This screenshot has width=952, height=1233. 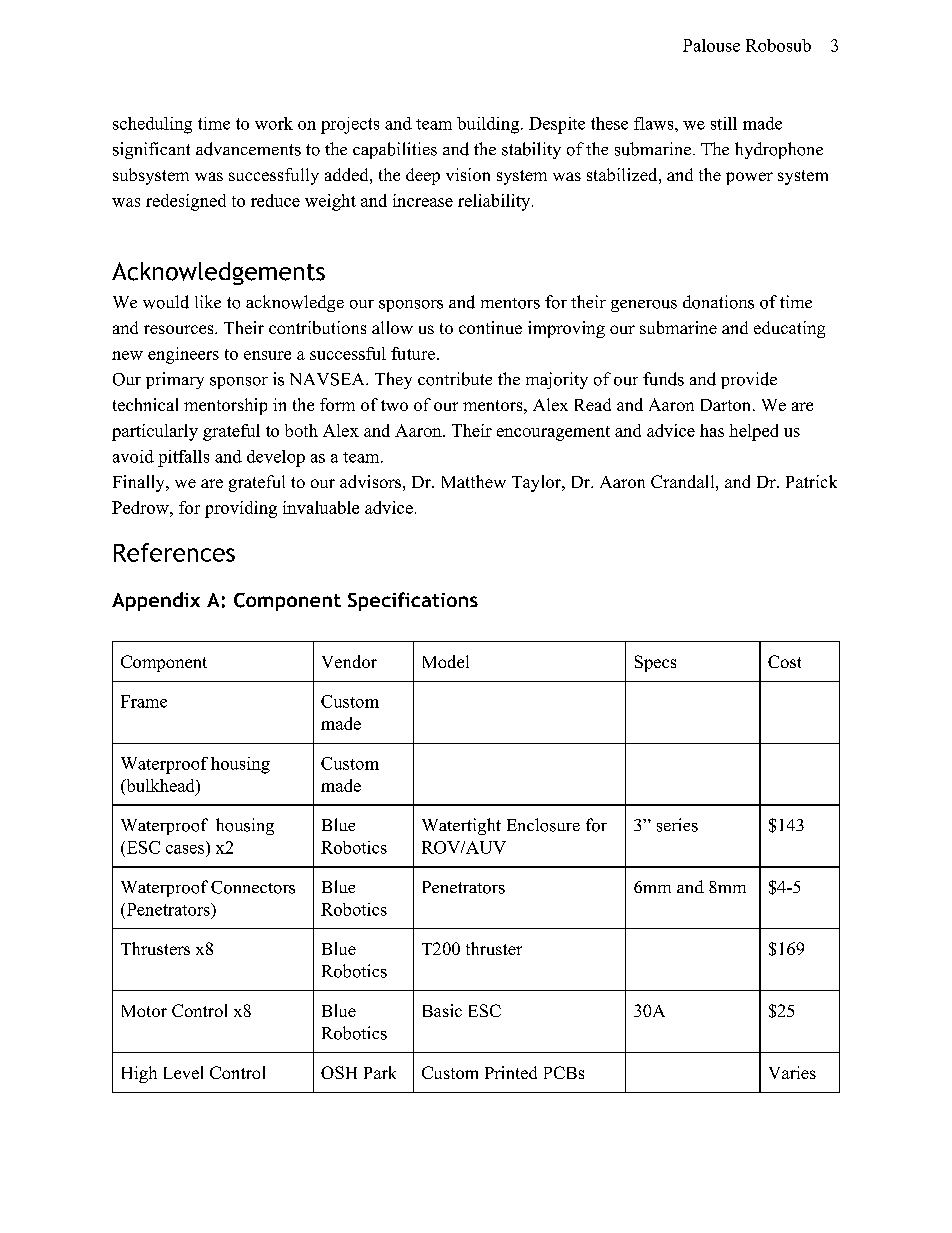 What do you see at coordinates (784, 661) in the screenshot?
I see `Cost` at bounding box center [784, 661].
